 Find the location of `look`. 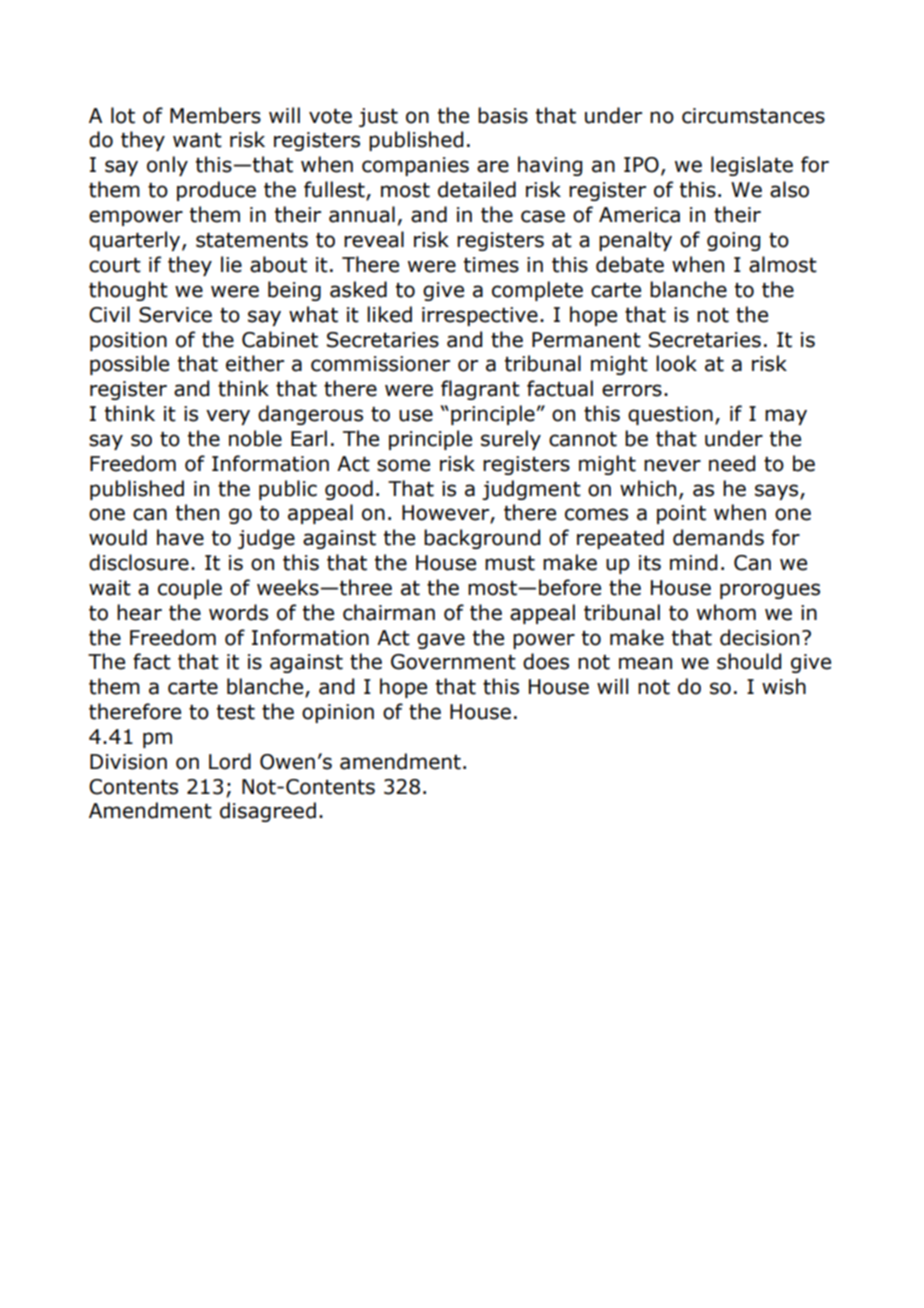

look is located at coordinates (676, 363).
